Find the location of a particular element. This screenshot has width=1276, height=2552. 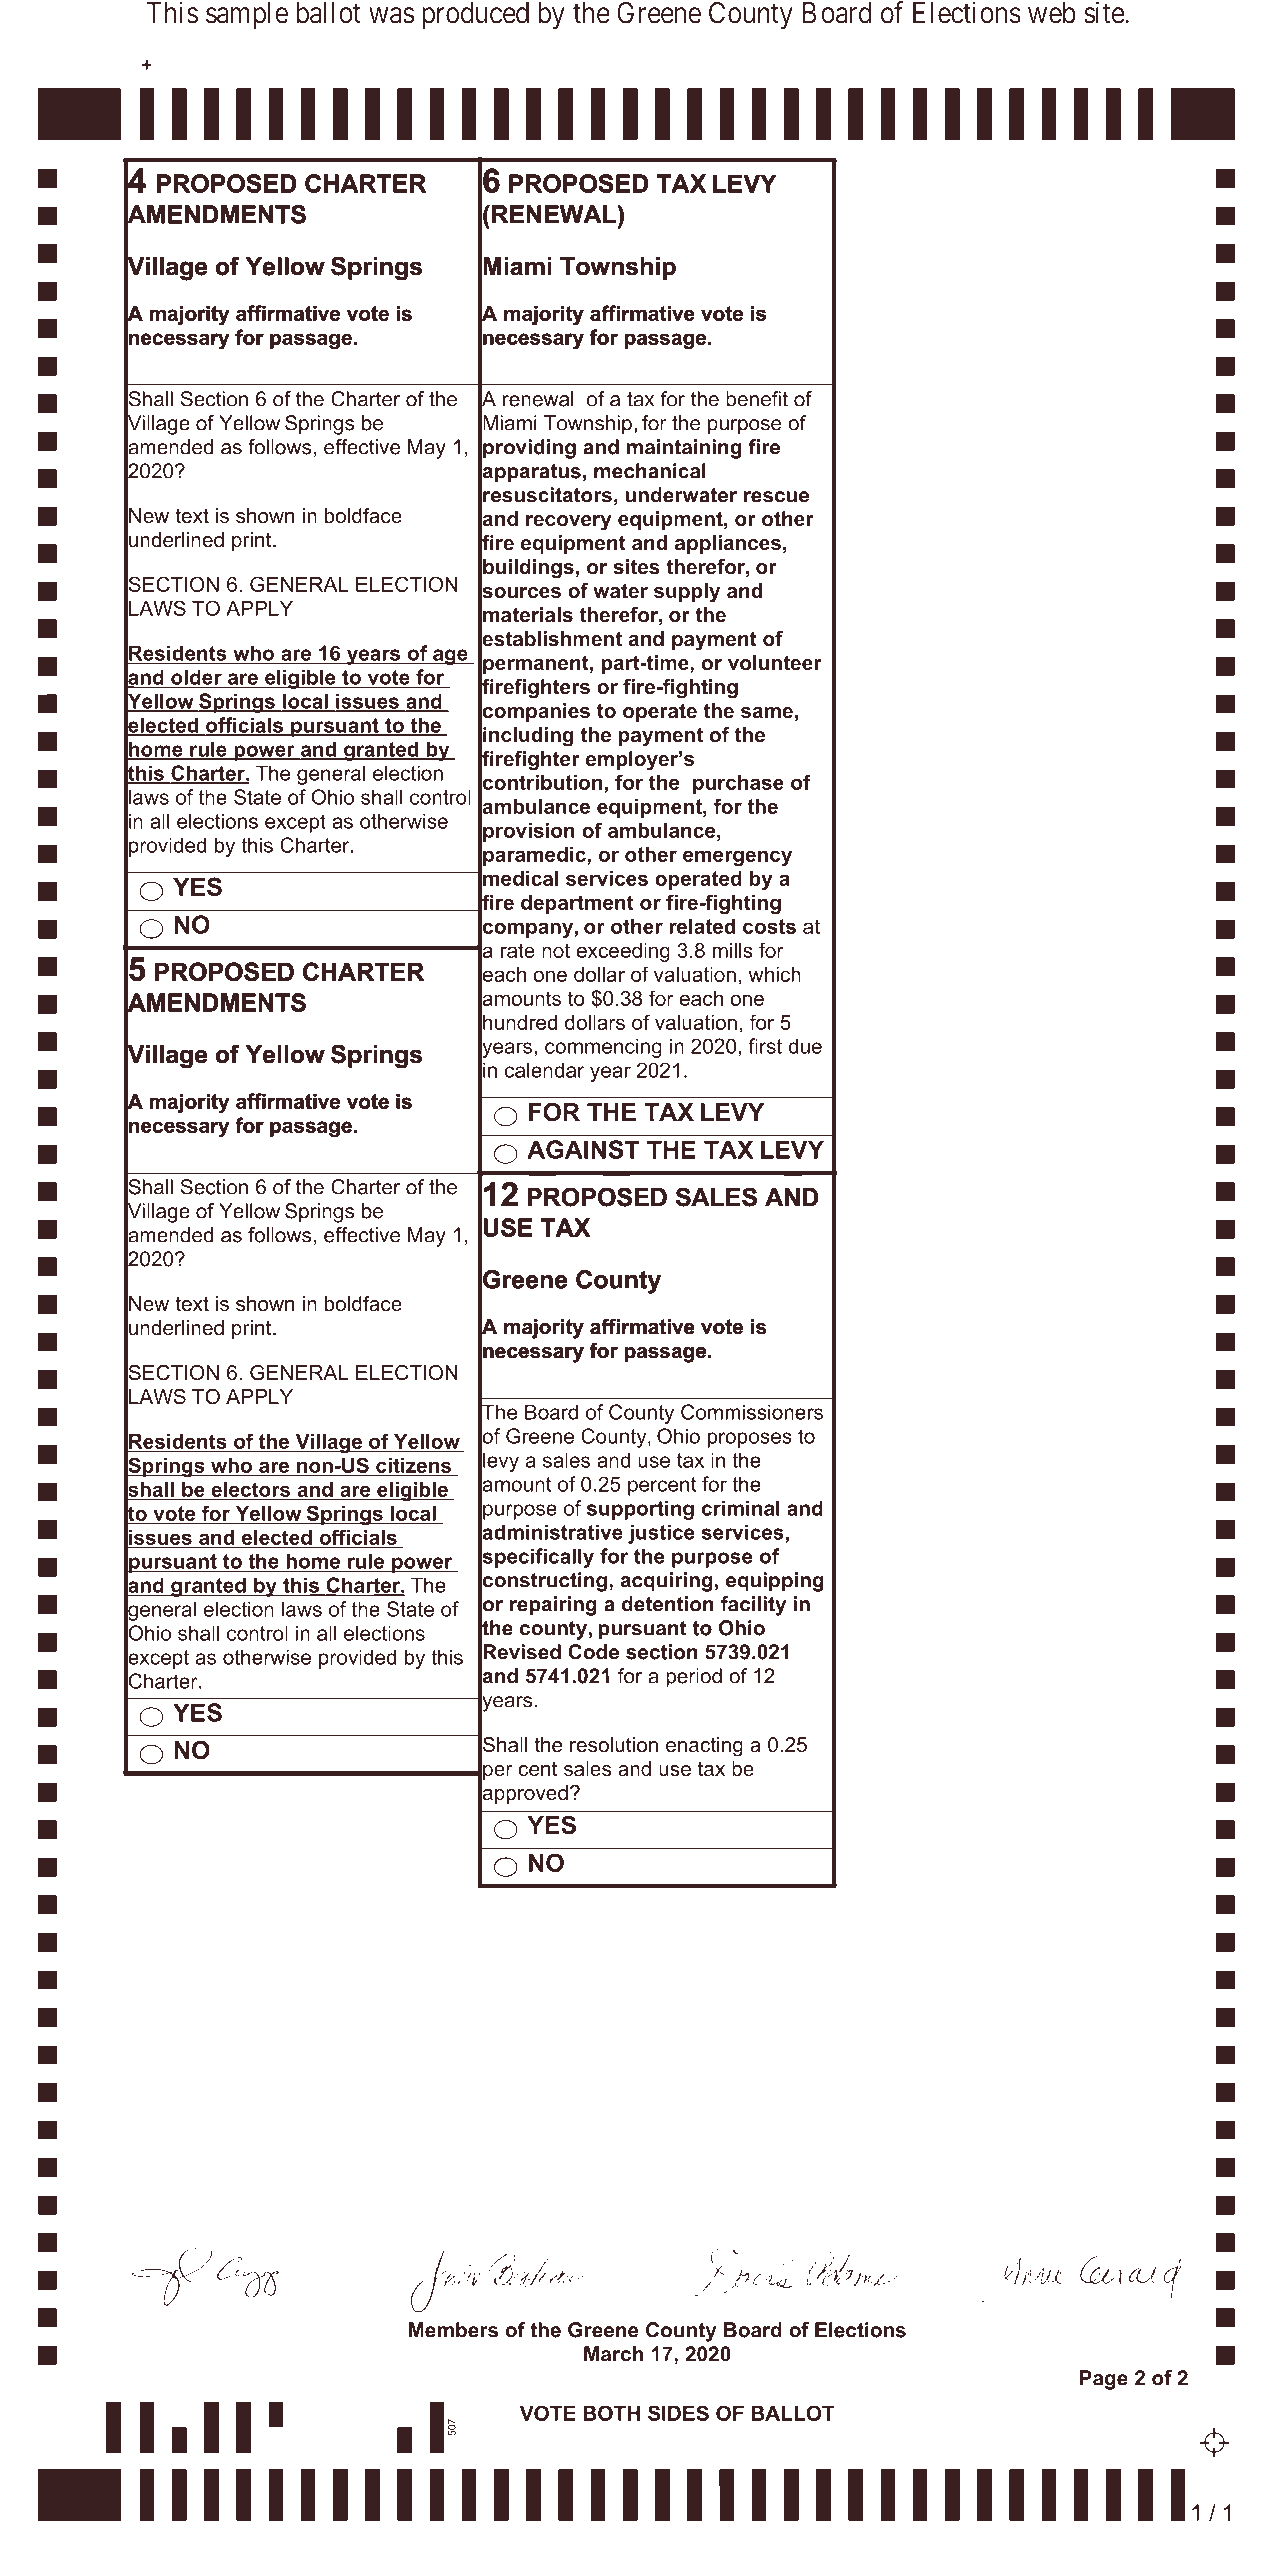

due is located at coordinates (805, 1046).
